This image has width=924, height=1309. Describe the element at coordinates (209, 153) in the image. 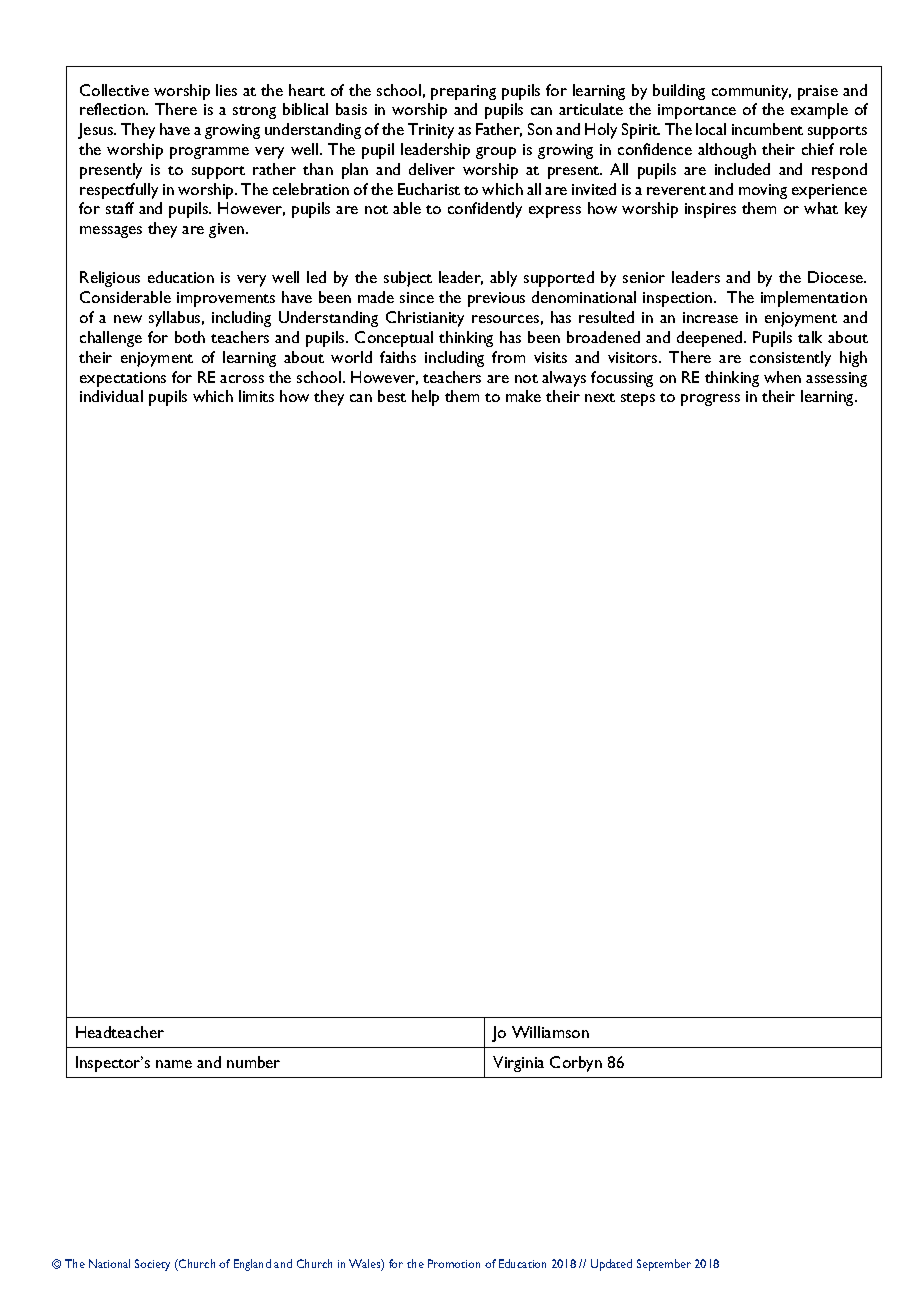

I see `programme` at that location.
